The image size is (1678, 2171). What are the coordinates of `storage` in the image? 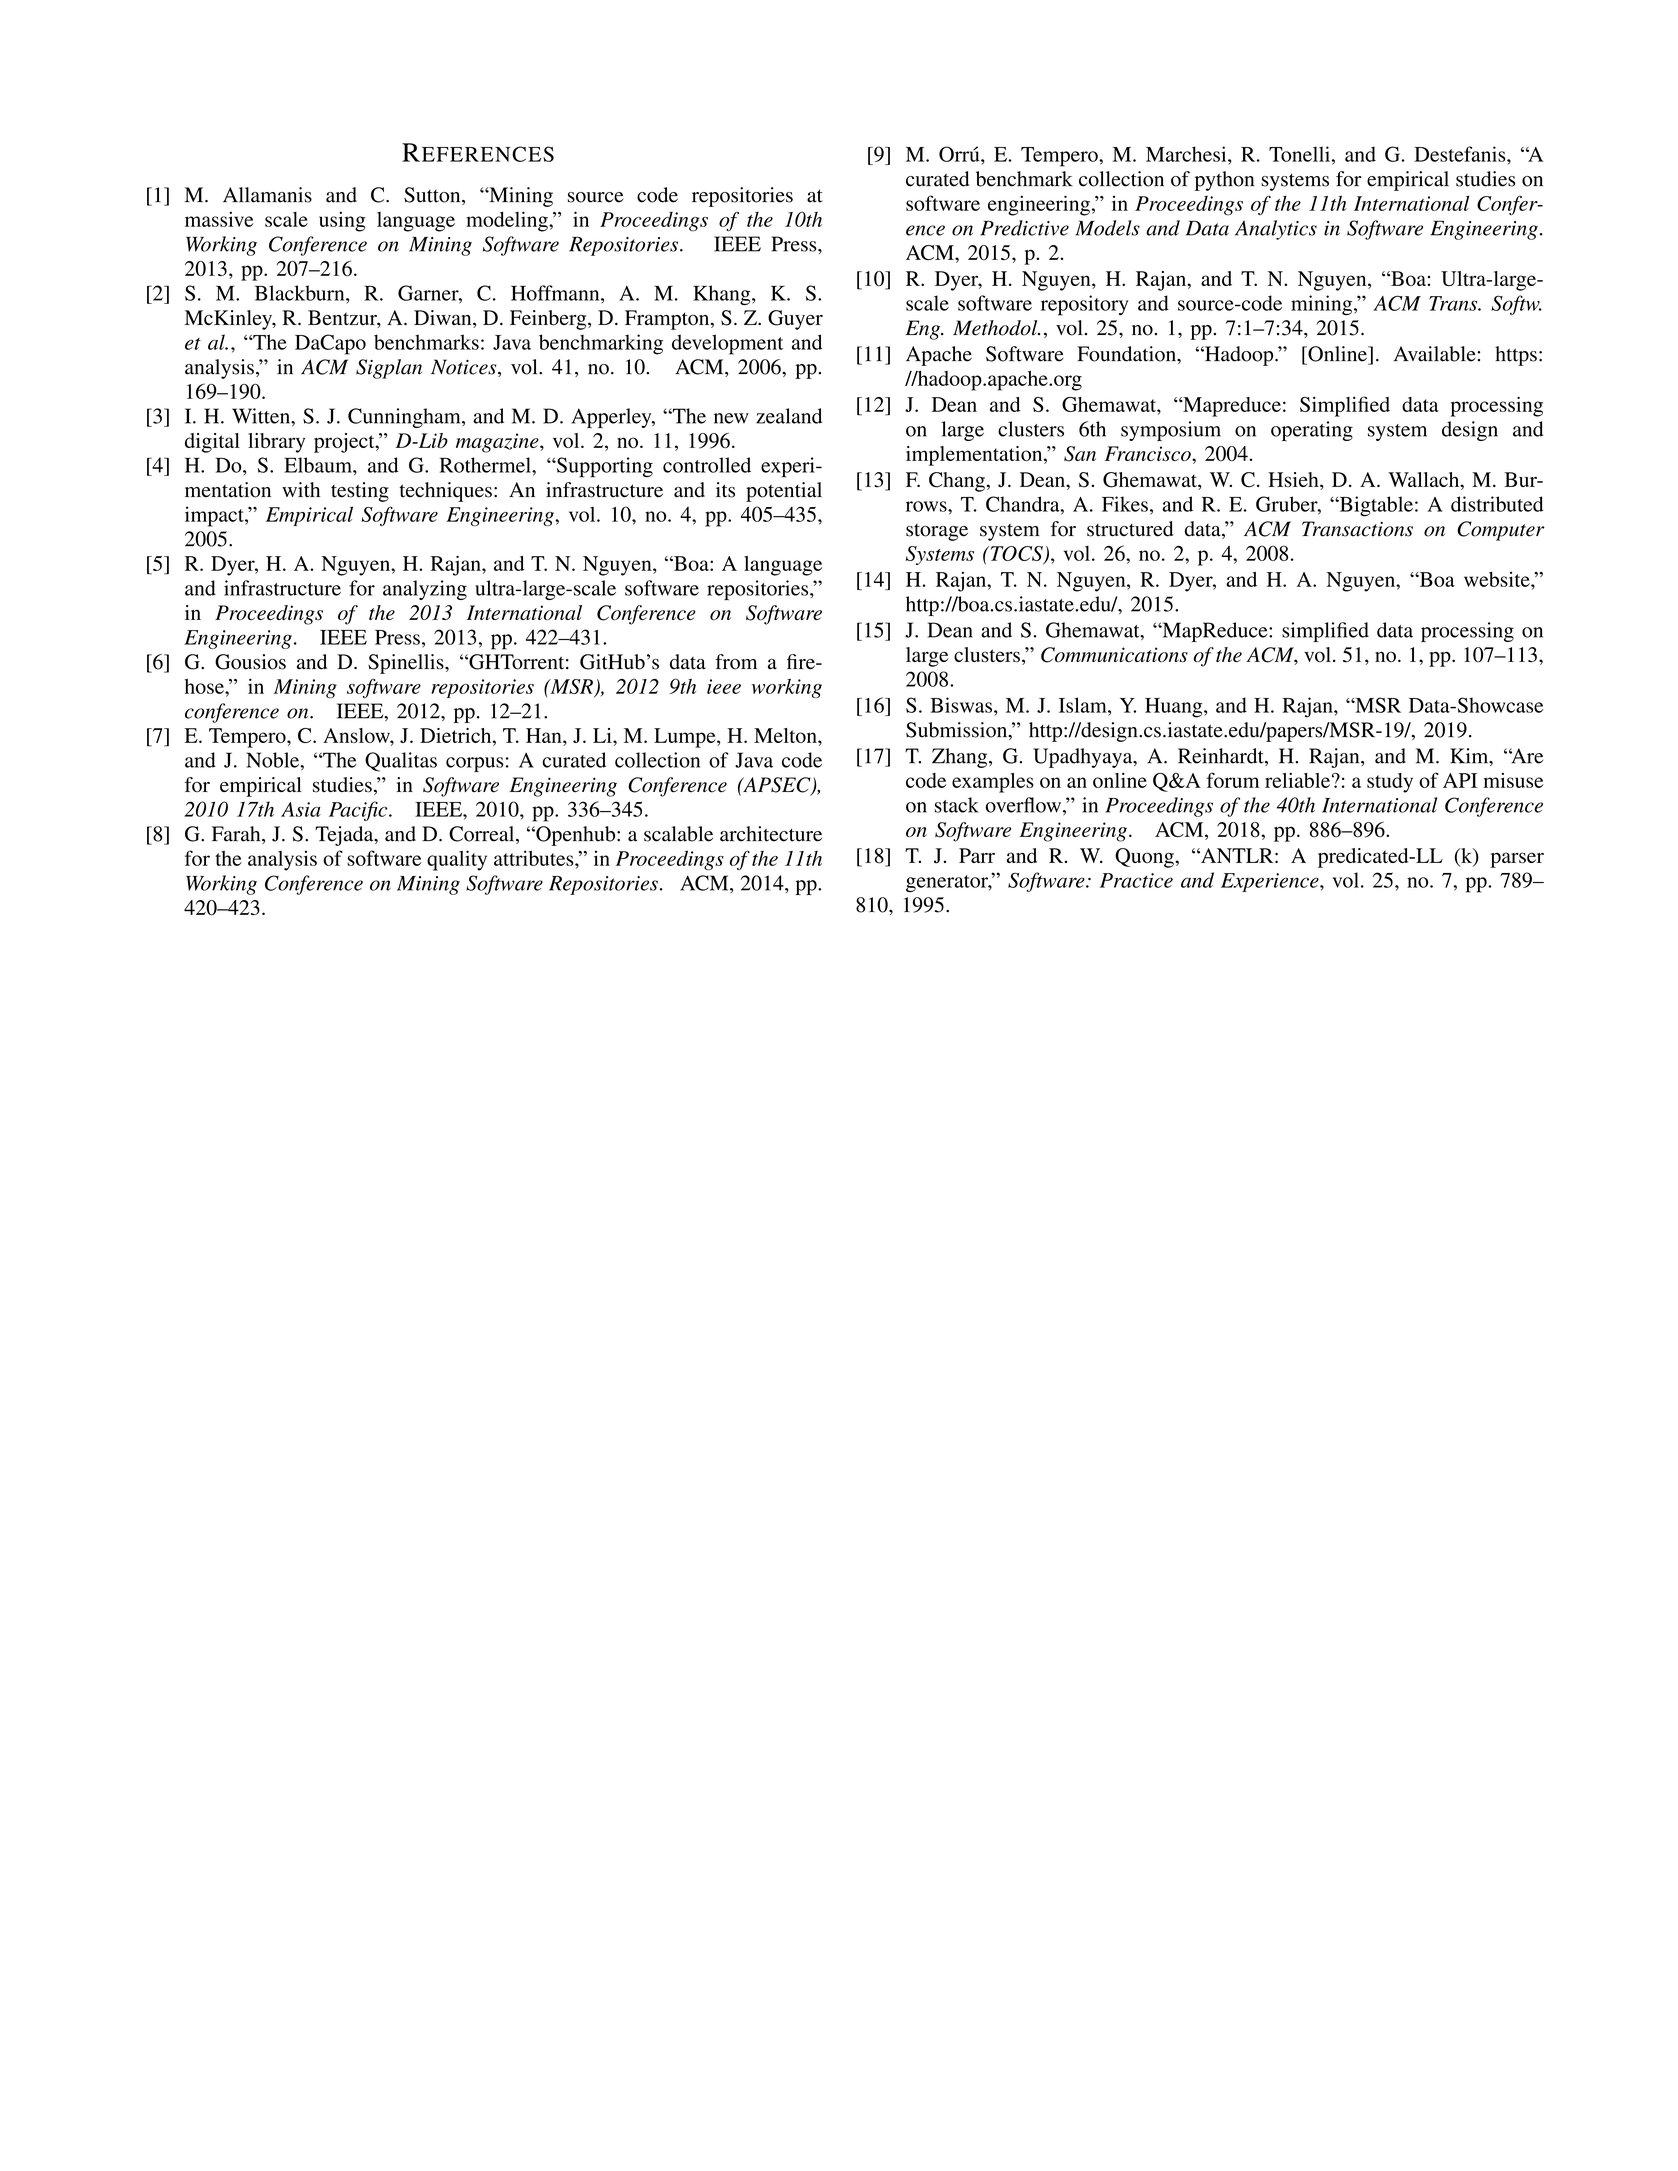 It's located at (937, 532).
